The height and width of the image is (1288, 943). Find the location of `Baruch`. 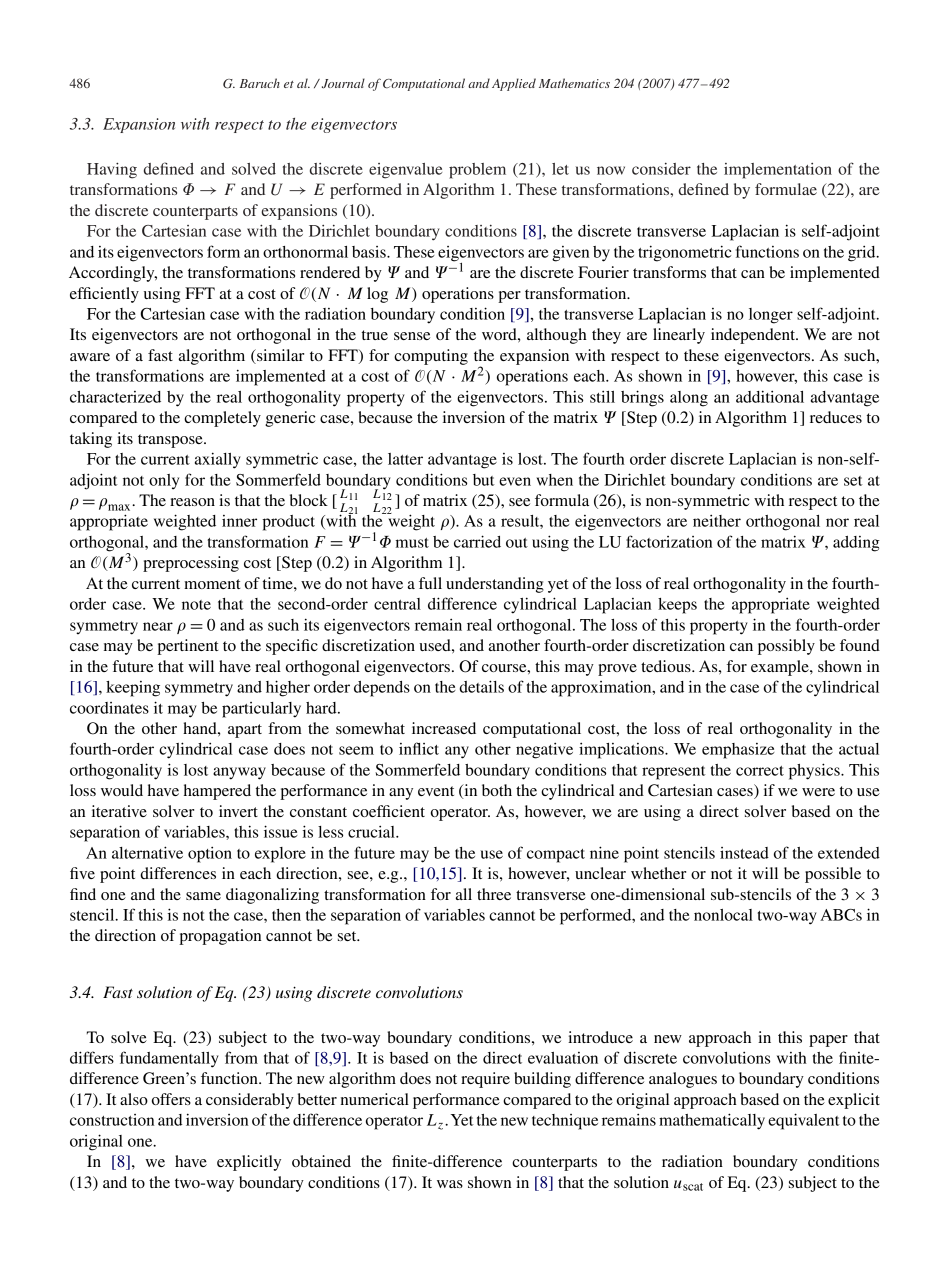

Baruch is located at coordinates (260, 83).
